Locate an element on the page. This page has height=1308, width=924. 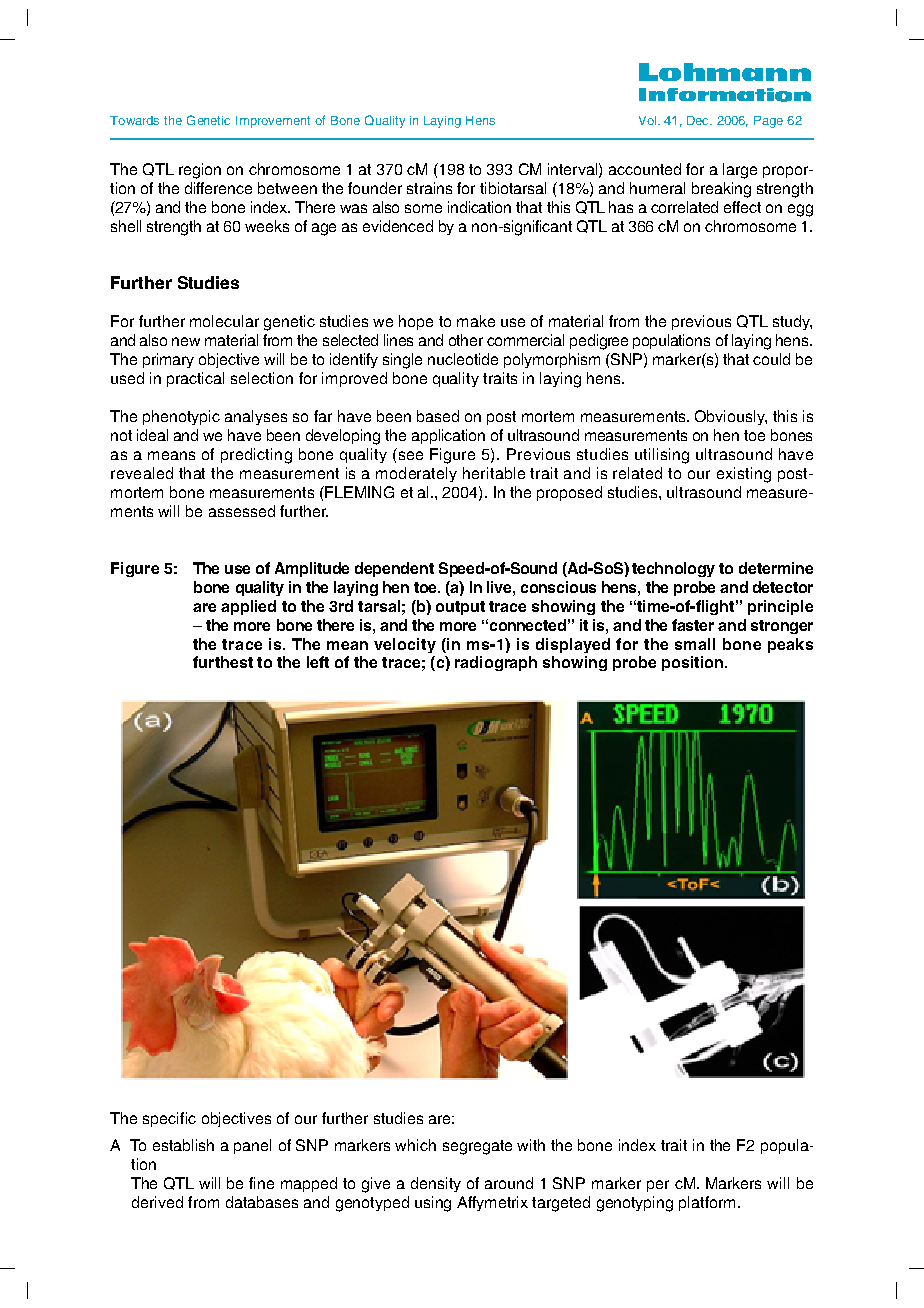
small is located at coordinates (695, 644).
